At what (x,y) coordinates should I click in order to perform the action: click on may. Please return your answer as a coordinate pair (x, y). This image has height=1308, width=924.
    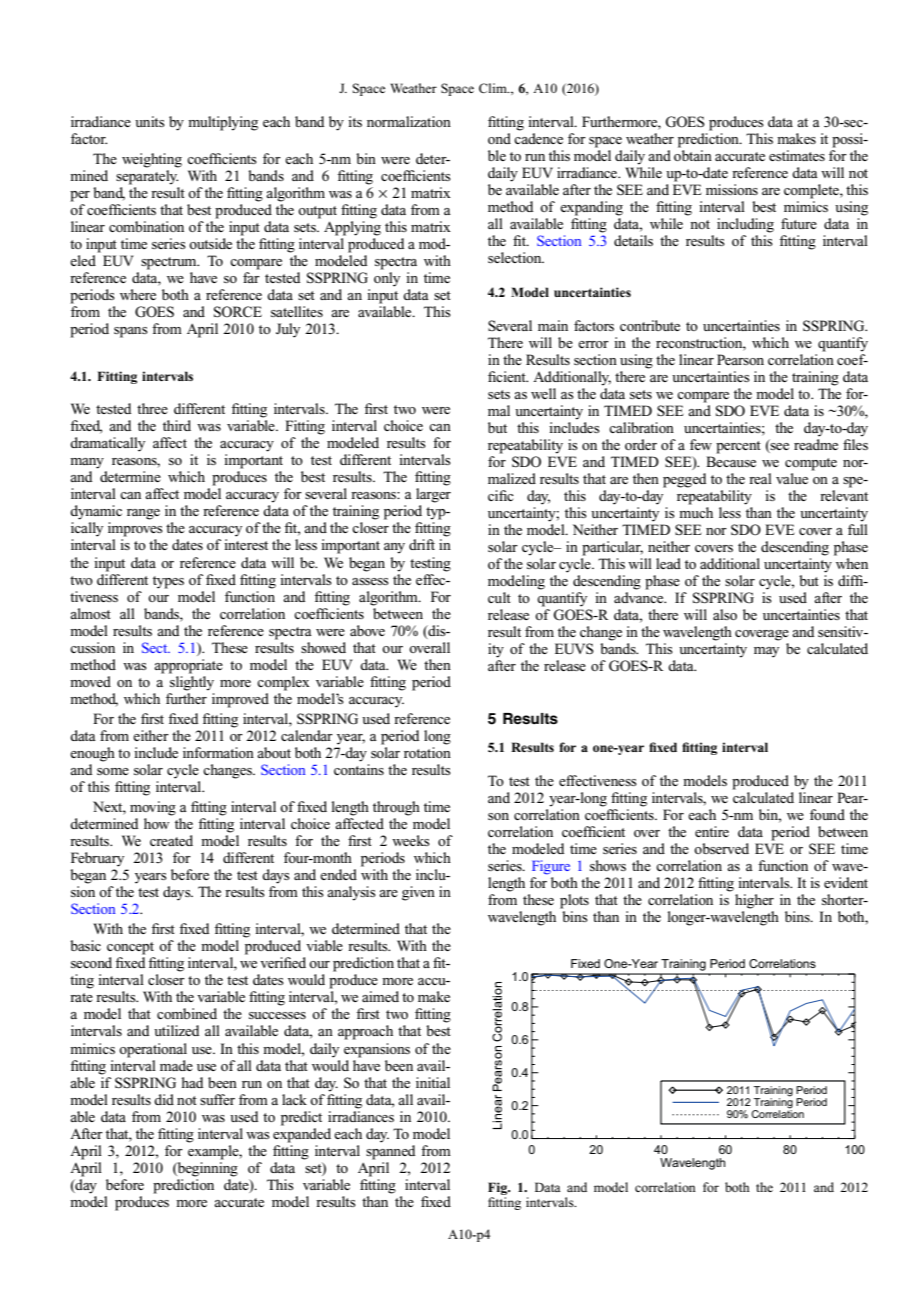
    Looking at the image, I should click on (766, 652).
